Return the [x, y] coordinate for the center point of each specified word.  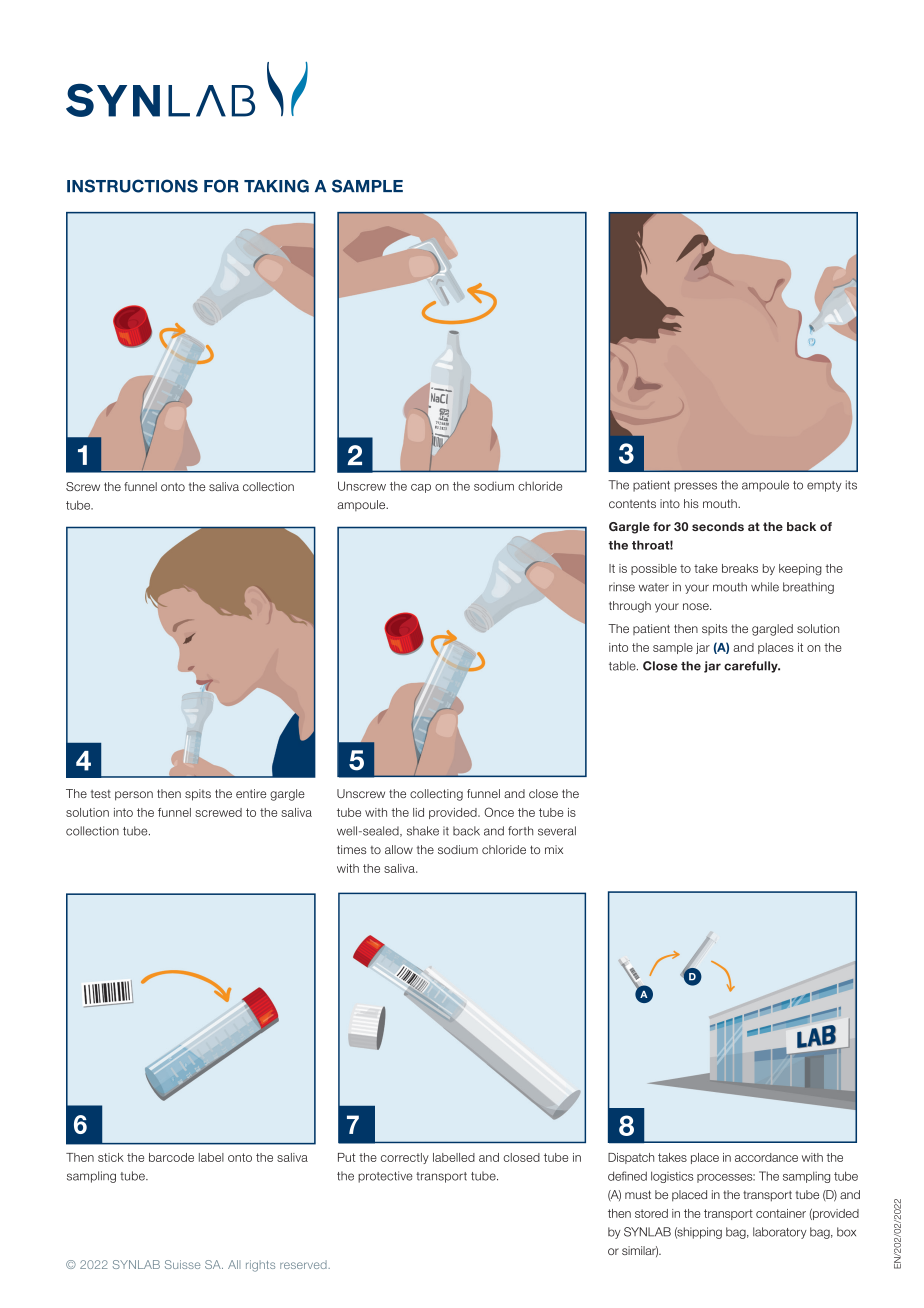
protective [385, 1177]
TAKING [276, 186]
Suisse [182, 1264]
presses [695, 487]
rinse [622, 587]
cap [421, 488]
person [134, 796]
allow [399, 849]
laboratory [780, 1233]
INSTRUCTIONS [132, 186]
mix [554, 849]
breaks [740, 568]
